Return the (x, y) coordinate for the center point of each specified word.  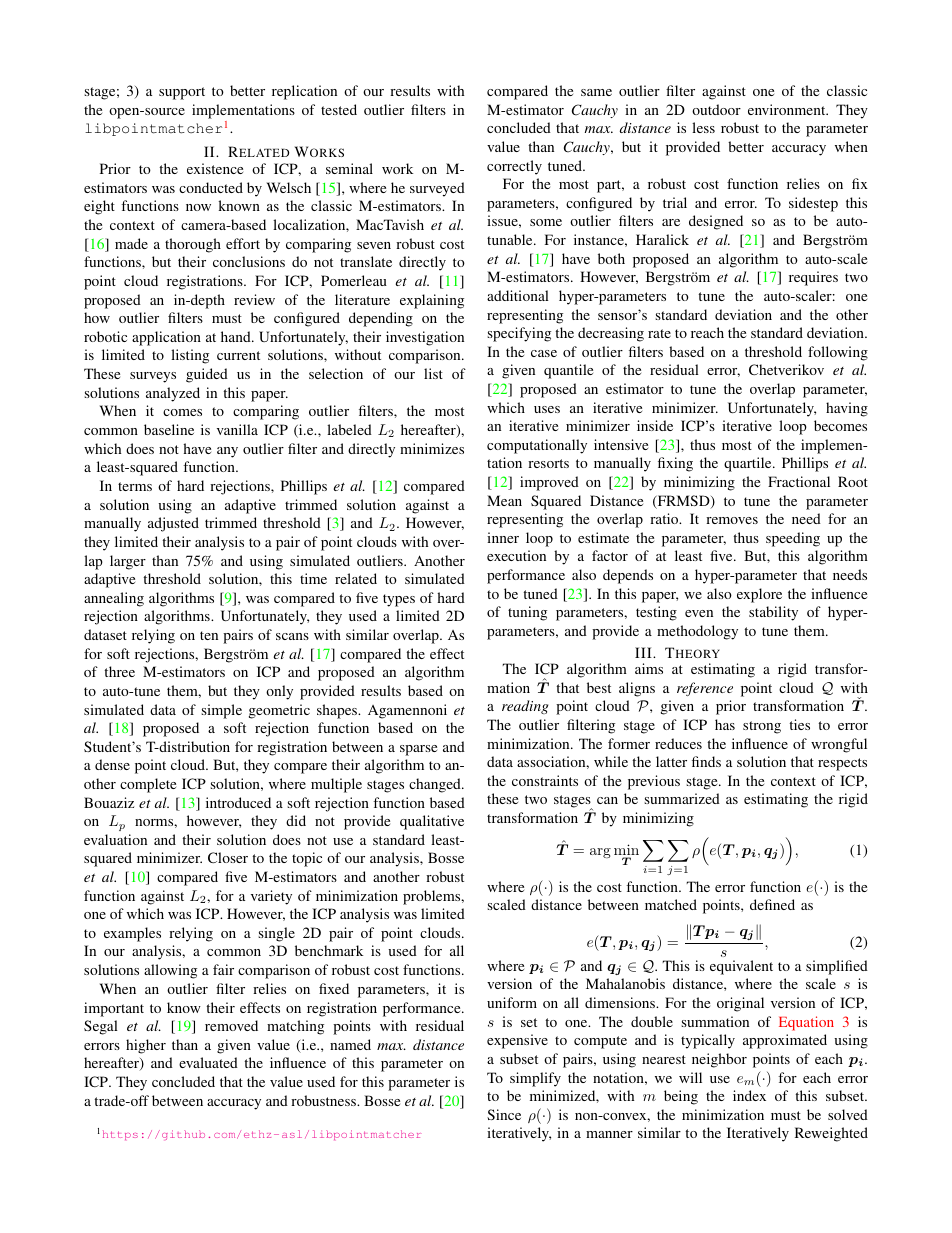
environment (788, 109)
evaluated (208, 1062)
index (749, 1095)
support (182, 93)
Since (504, 1114)
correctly (514, 167)
